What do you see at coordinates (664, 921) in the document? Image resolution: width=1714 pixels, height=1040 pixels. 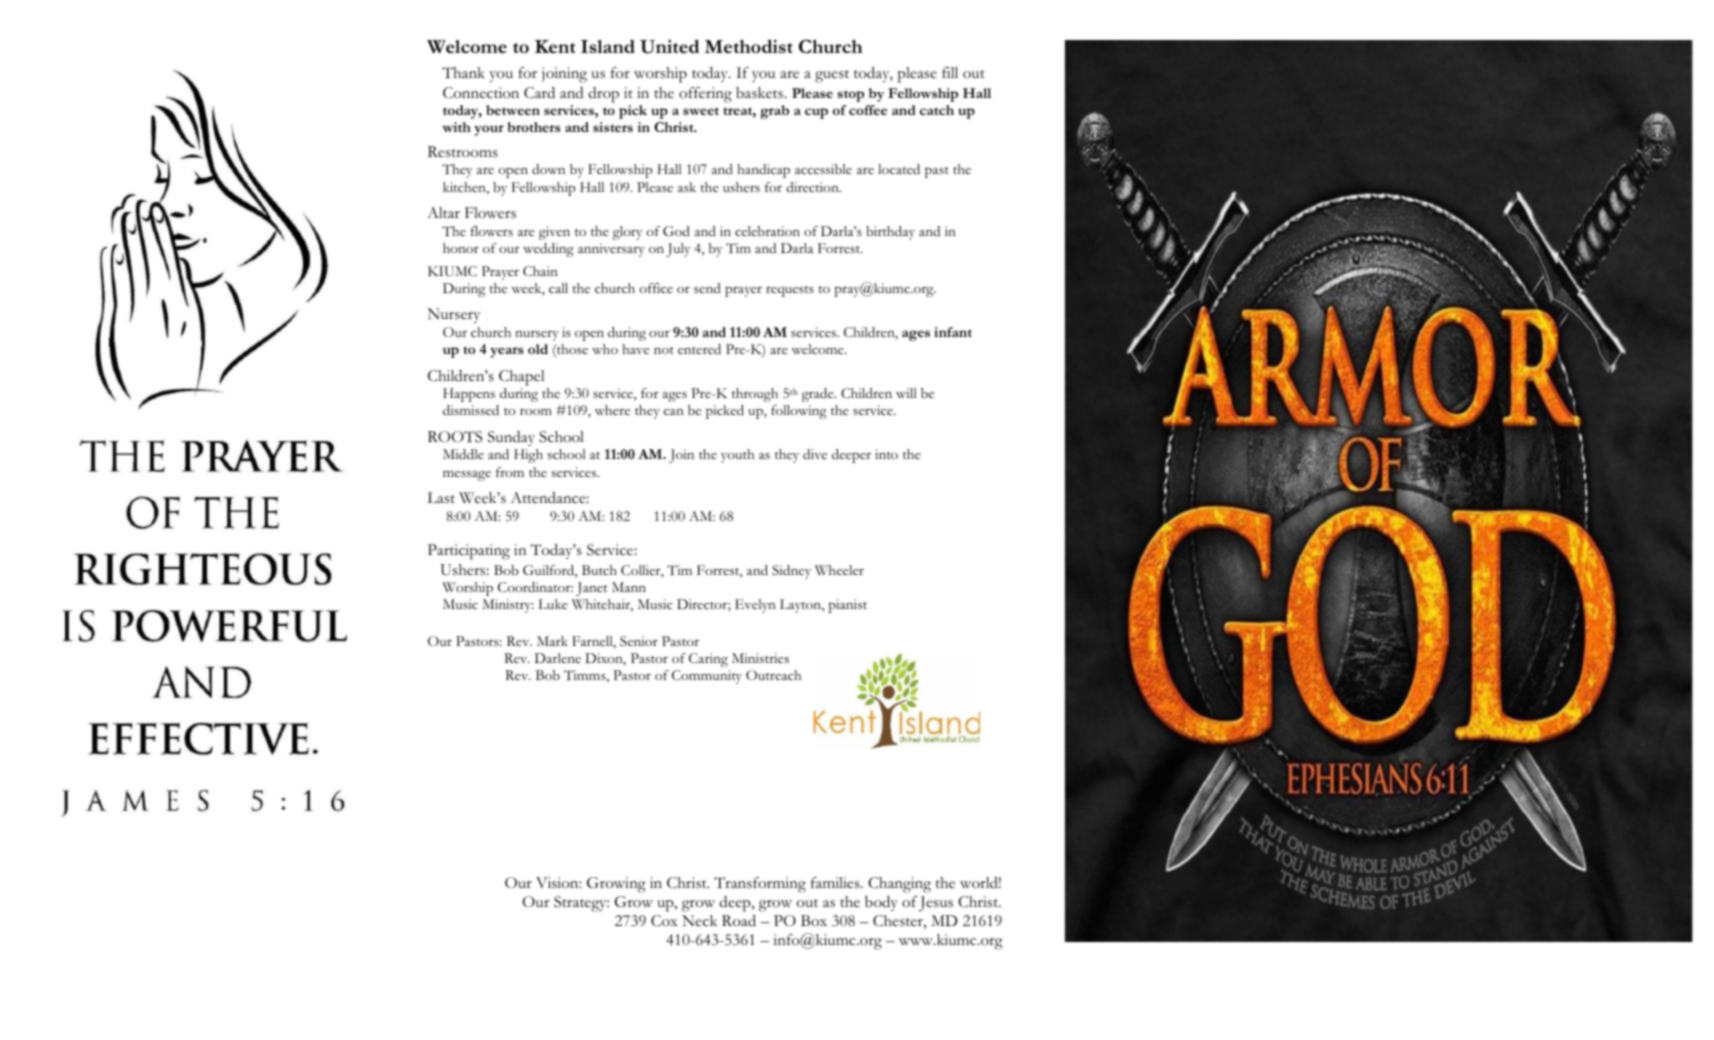 I see `Cox` at bounding box center [664, 921].
